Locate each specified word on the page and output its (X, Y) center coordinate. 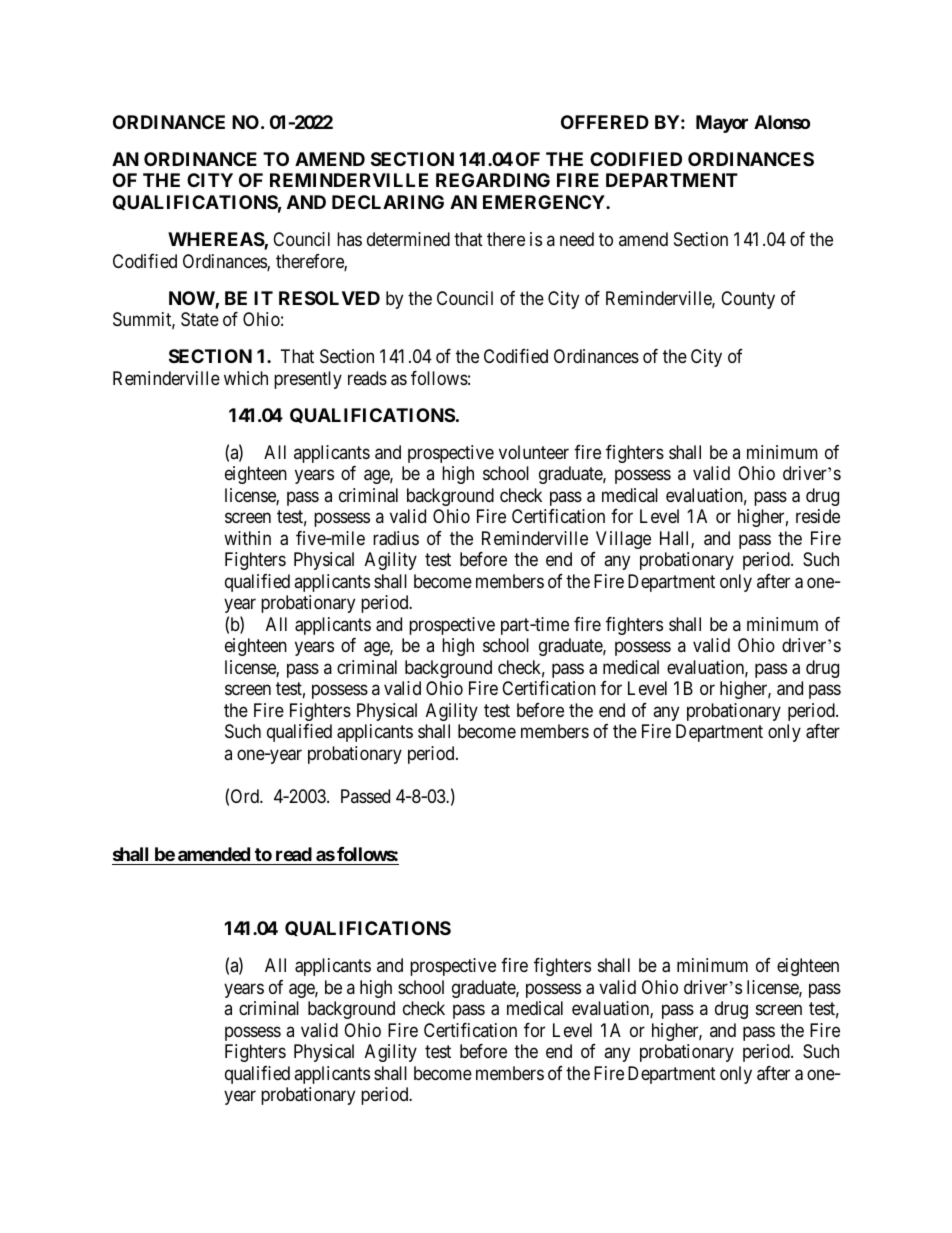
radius (396, 538)
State (200, 319)
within (247, 538)
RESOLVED (329, 298)
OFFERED (605, 122)
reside (818, 516)
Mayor (722, 124)
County (748, 300)
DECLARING (388, 202)
